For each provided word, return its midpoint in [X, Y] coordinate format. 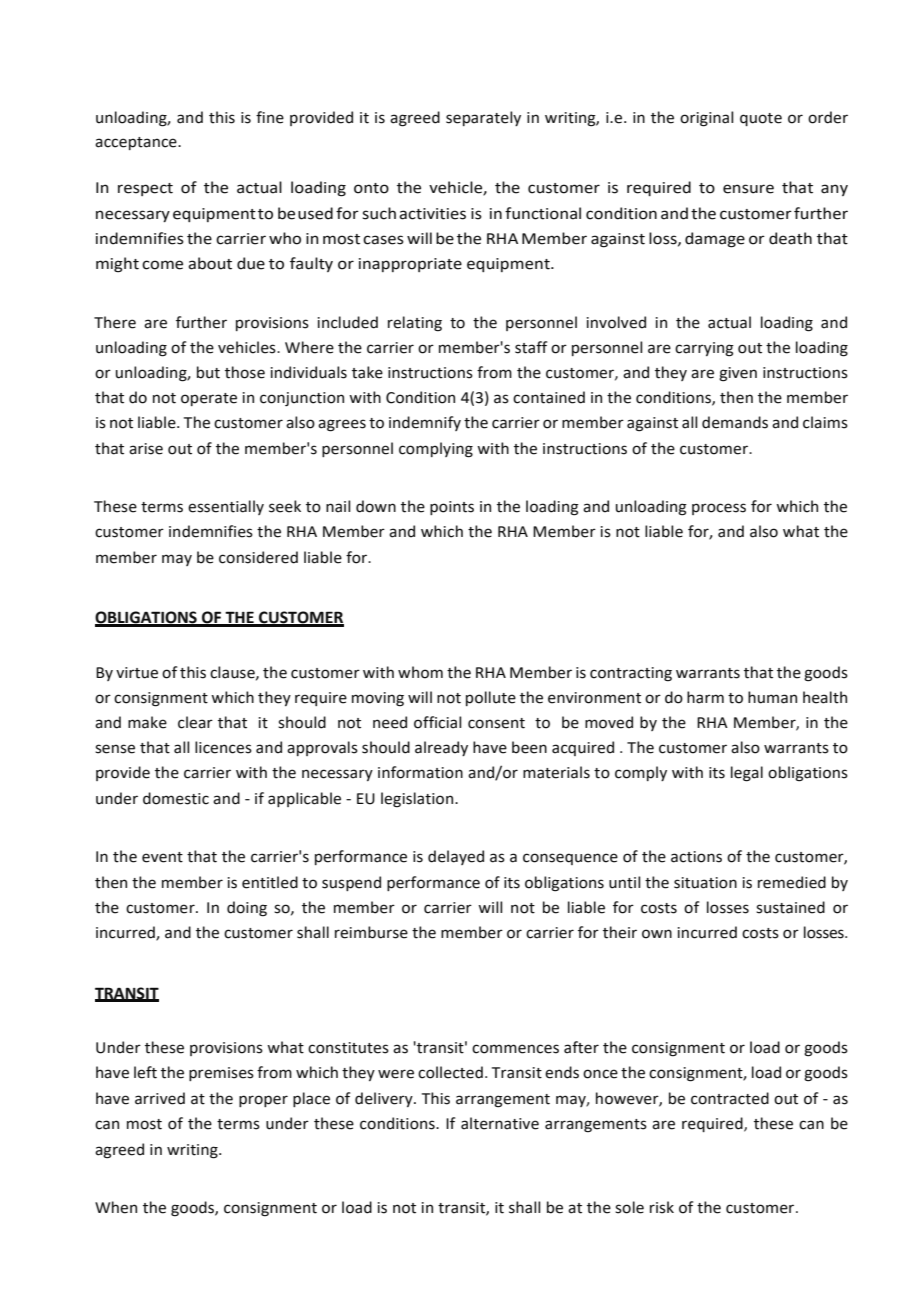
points [452, 508]
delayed [456, 857]
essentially [226, 507]
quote [761, 119]
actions [696, 857]
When [116, 1207]
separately [483, 118]
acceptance [137, 143]
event [162, 857]
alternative [500, 1123]
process [719, 509]
